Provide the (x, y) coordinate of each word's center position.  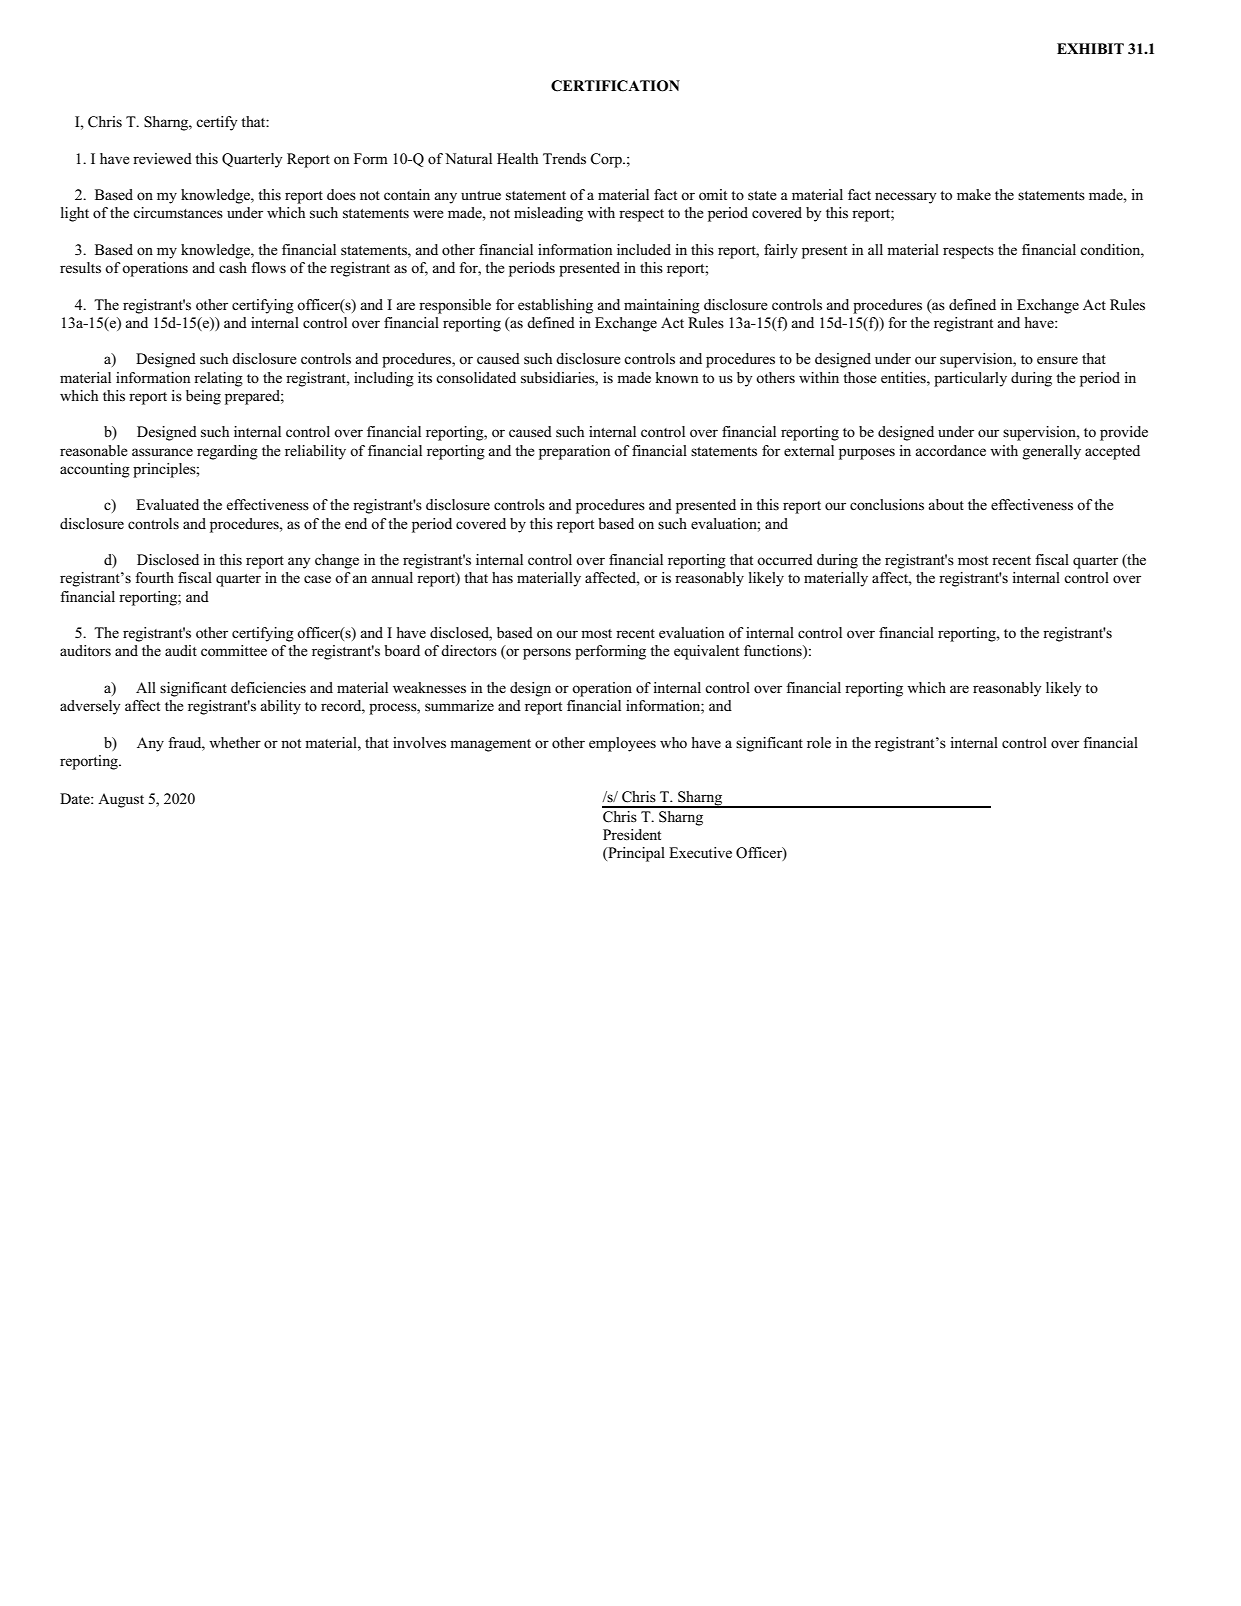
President (632, 835)
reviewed (162, 159)
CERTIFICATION (615, 86)
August (121, 800)
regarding (227, 452)
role (819, 742)
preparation (574, 452)
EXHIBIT (1090, 48)
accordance (950, 450)
